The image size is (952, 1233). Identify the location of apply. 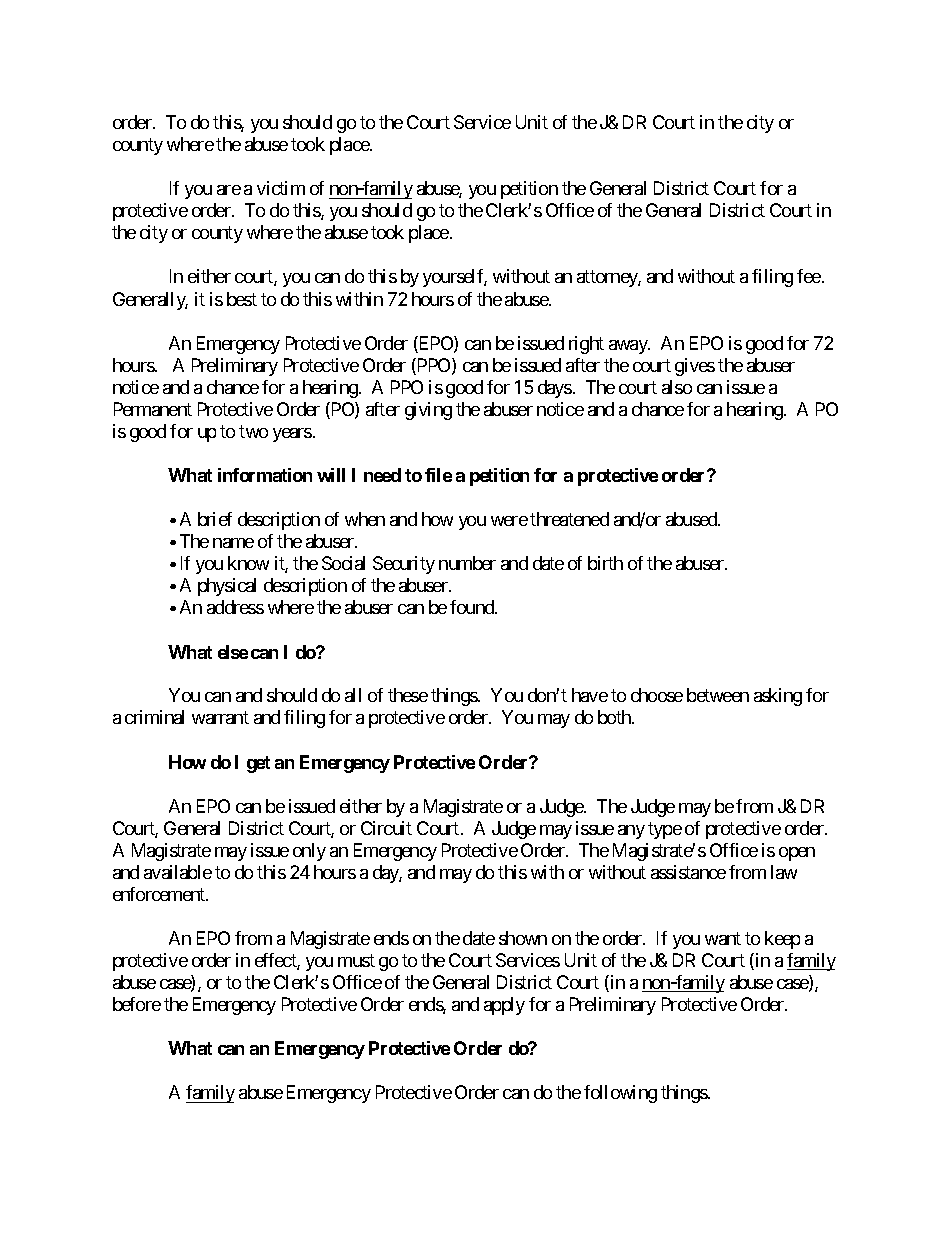
(504, 1006).
